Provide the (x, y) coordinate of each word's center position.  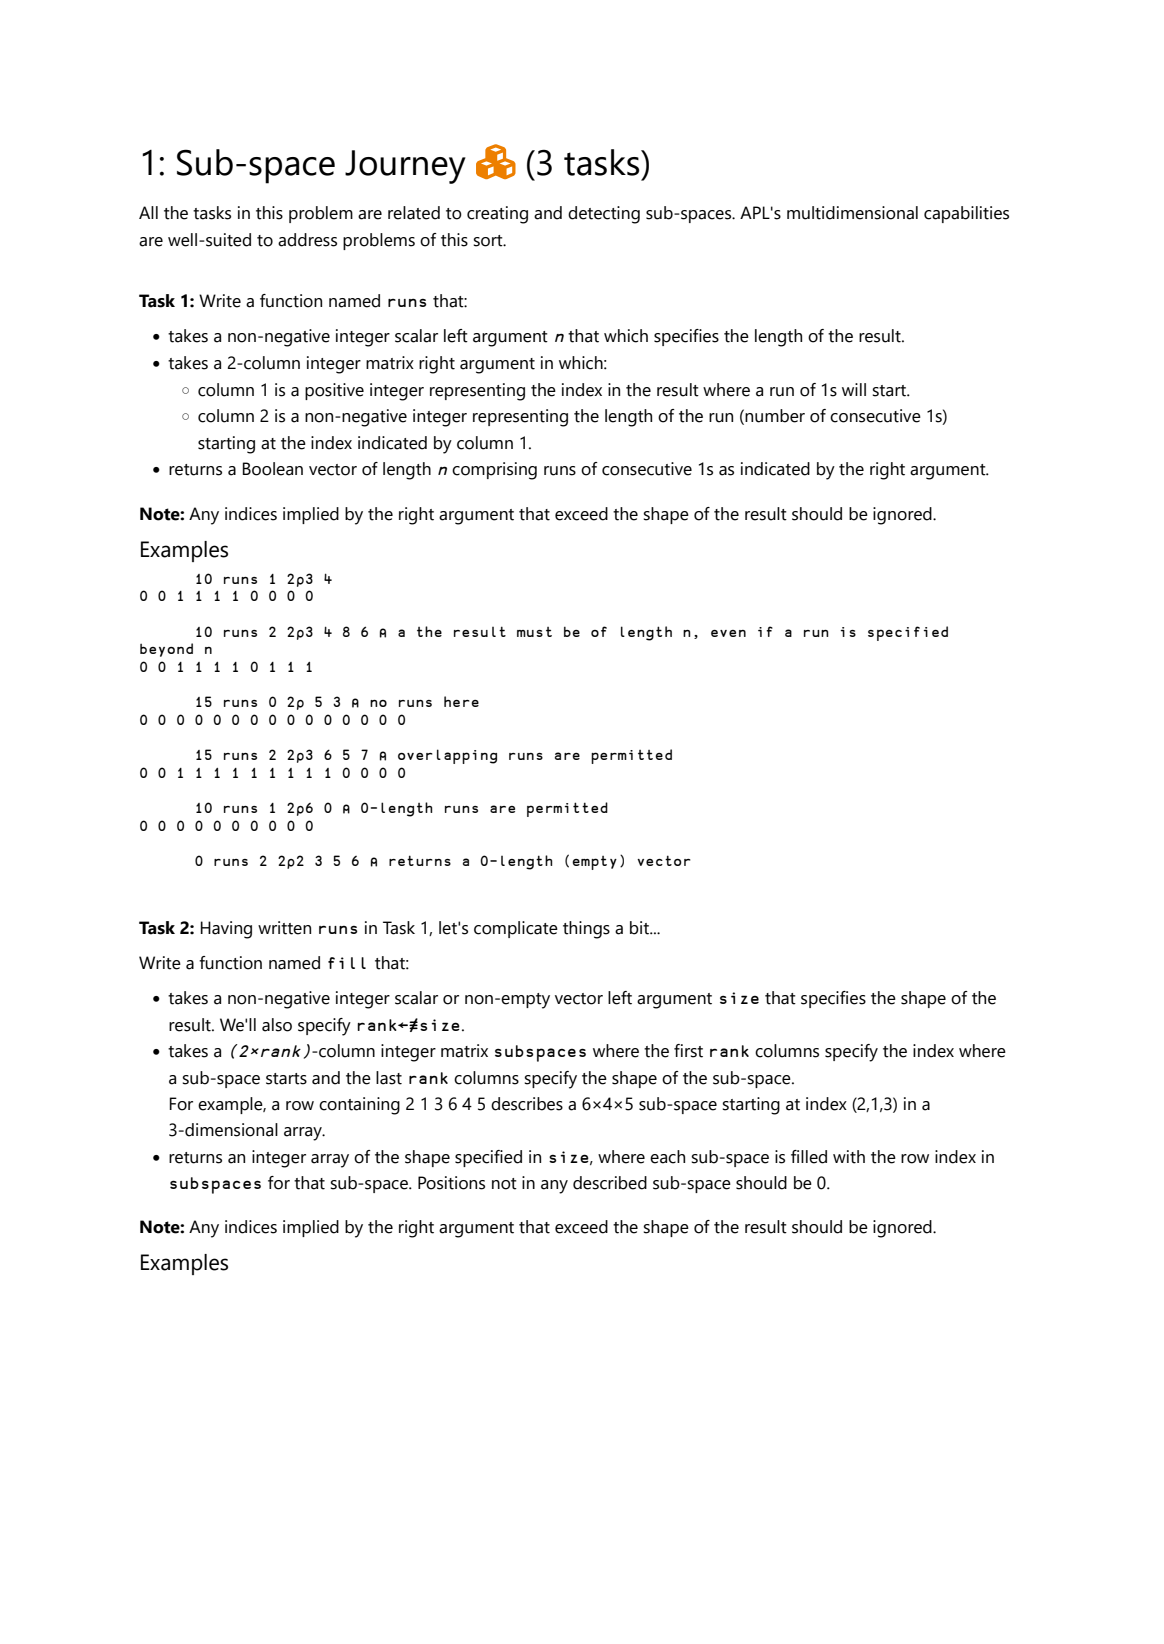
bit (640, 928)
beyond (166, 650)
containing (359, 1106)
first (688, 1051)
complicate (516, 929)
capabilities (966, 214)
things (586, 930)
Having (226, 930)
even (728, 633)
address (307, 240)
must (534, 632)
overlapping (447, 756)
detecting (604, 215)
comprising (494, 471)
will (854, 389)
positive (334, 391)
